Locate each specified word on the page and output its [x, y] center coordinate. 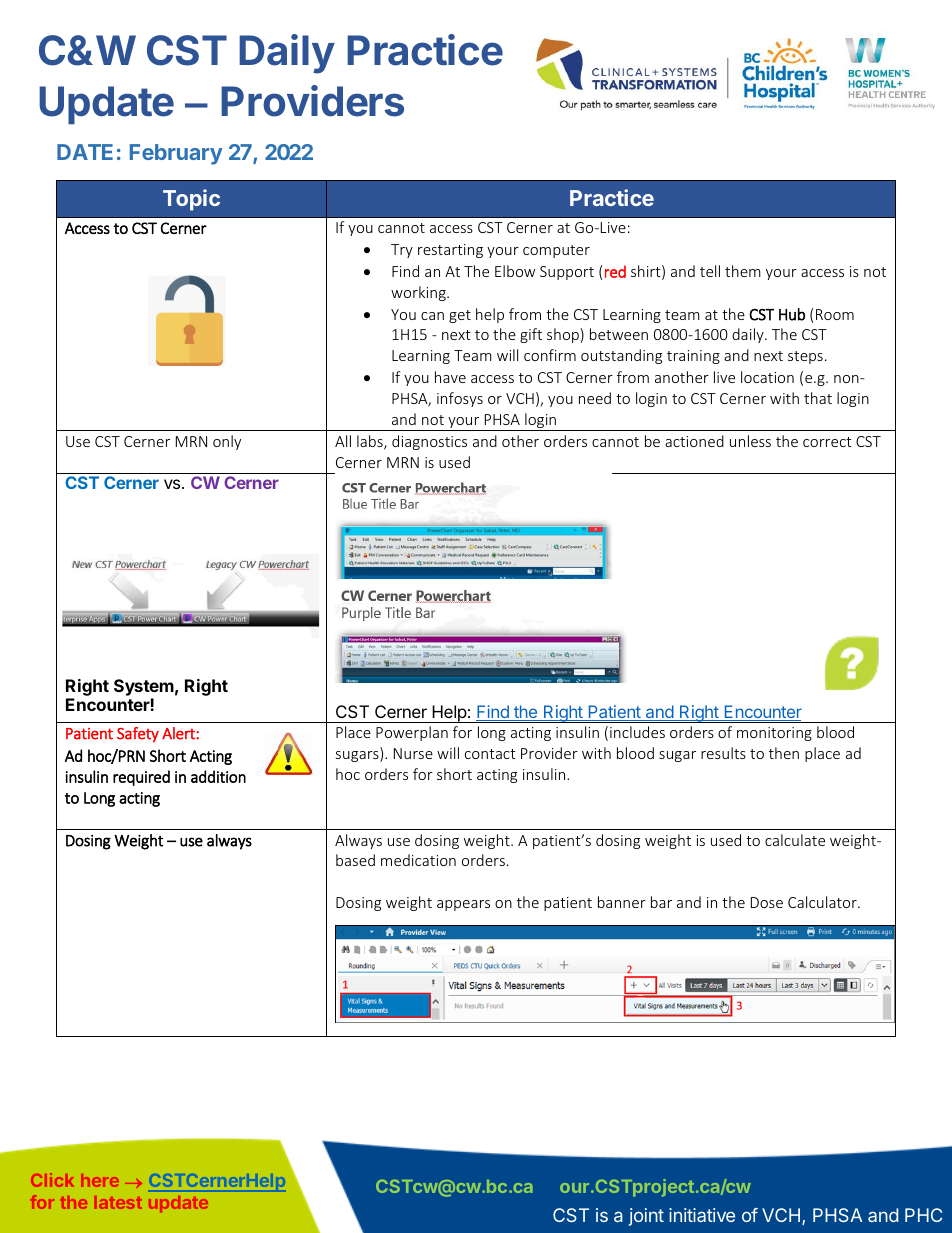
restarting [450, 251]
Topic [191, 200]
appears [463, 905]
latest [118, 1202]
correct [827, 442]
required [141, 778]
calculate [795, 840]
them [743, 271]
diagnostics [429, 442]
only [227, 442]
